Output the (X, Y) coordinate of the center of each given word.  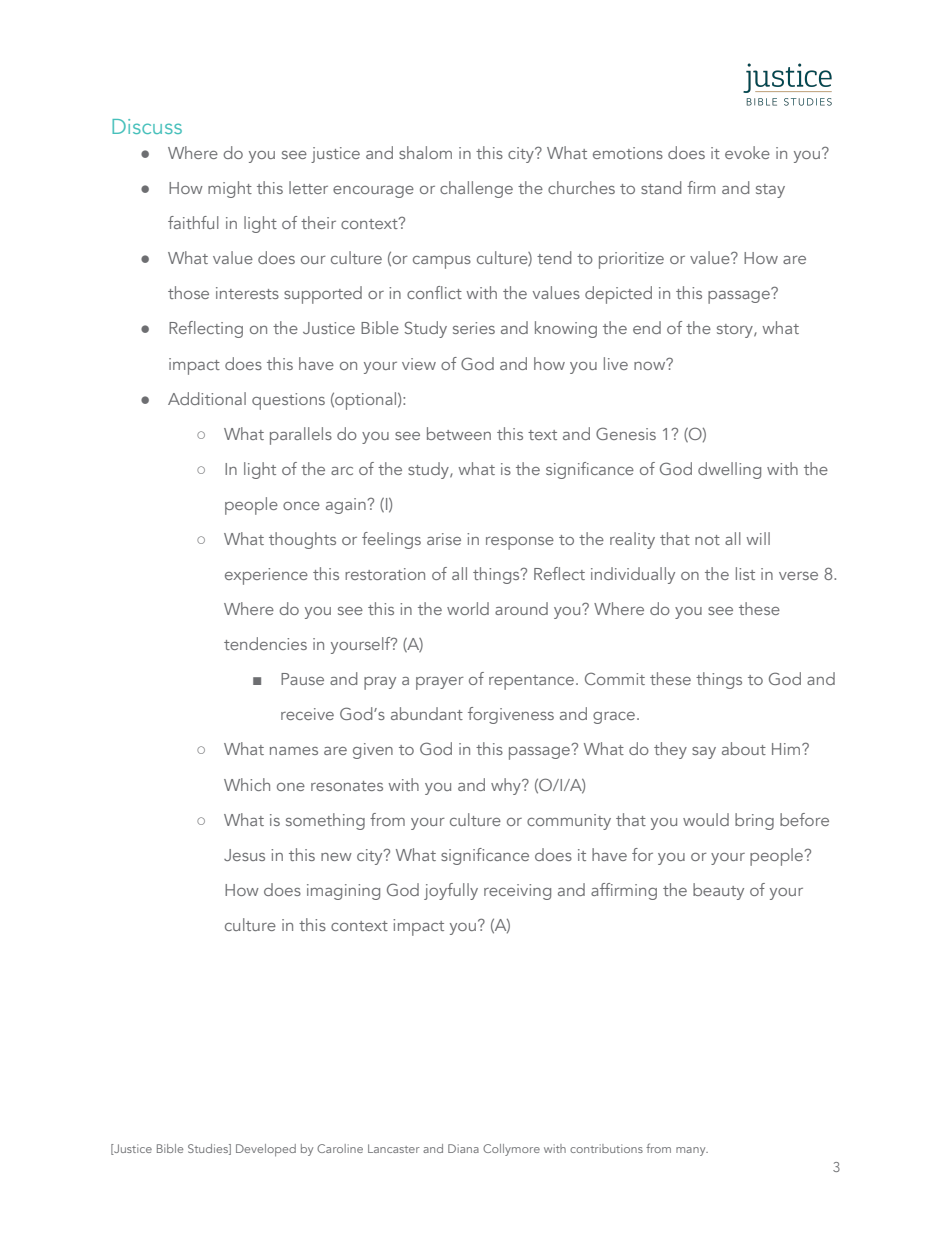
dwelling (729, 470)
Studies (209, 1149)
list (745, 573)
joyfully (451, 891)
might (230, 189)
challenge (476, 189)
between (459, 433)
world (468, 608)
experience (266, 576)
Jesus (244, 855)
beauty (718, 891)
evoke (747, 152)
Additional (207, 398)
